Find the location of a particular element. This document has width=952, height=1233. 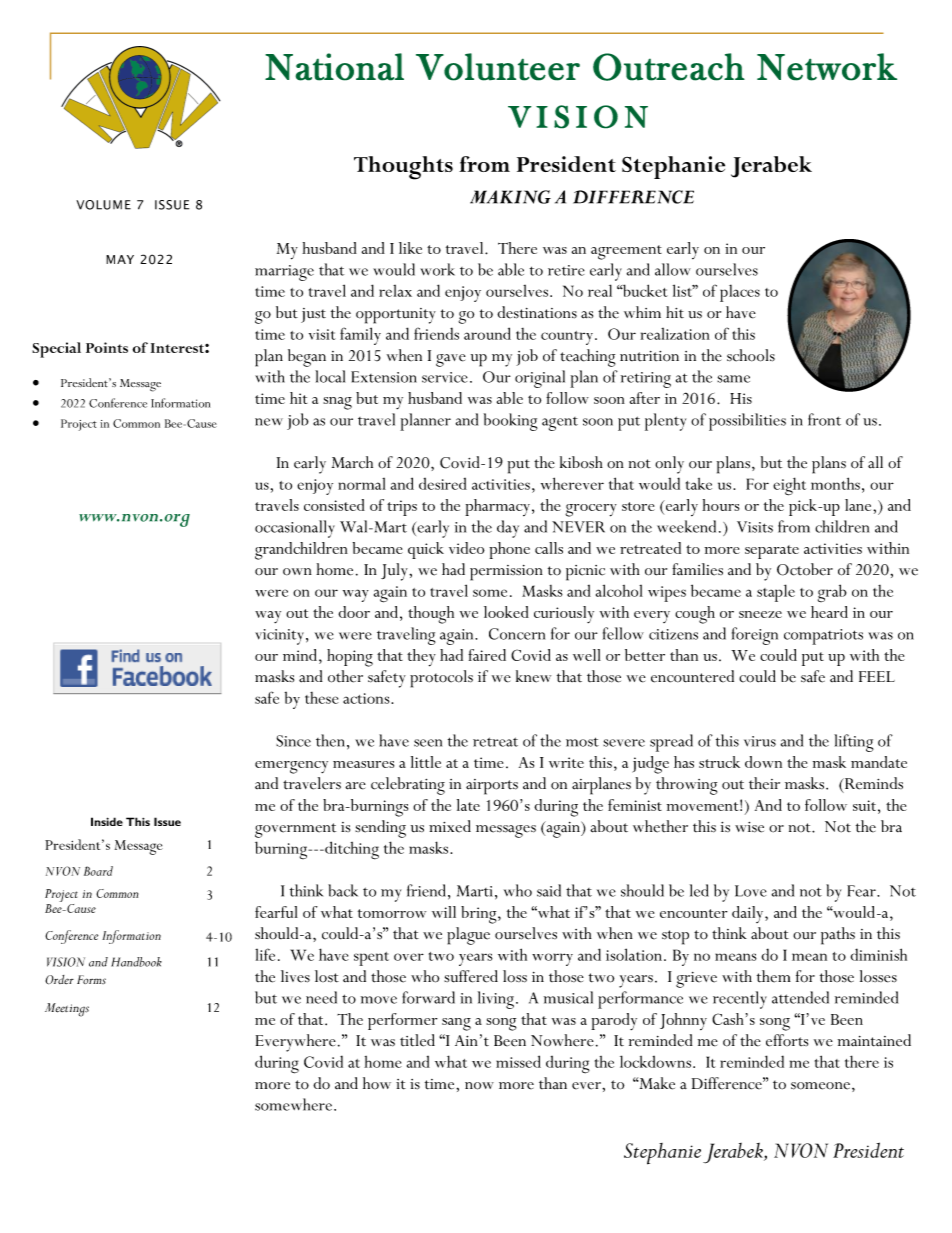

Inside is located at coordinates (107, 821).
